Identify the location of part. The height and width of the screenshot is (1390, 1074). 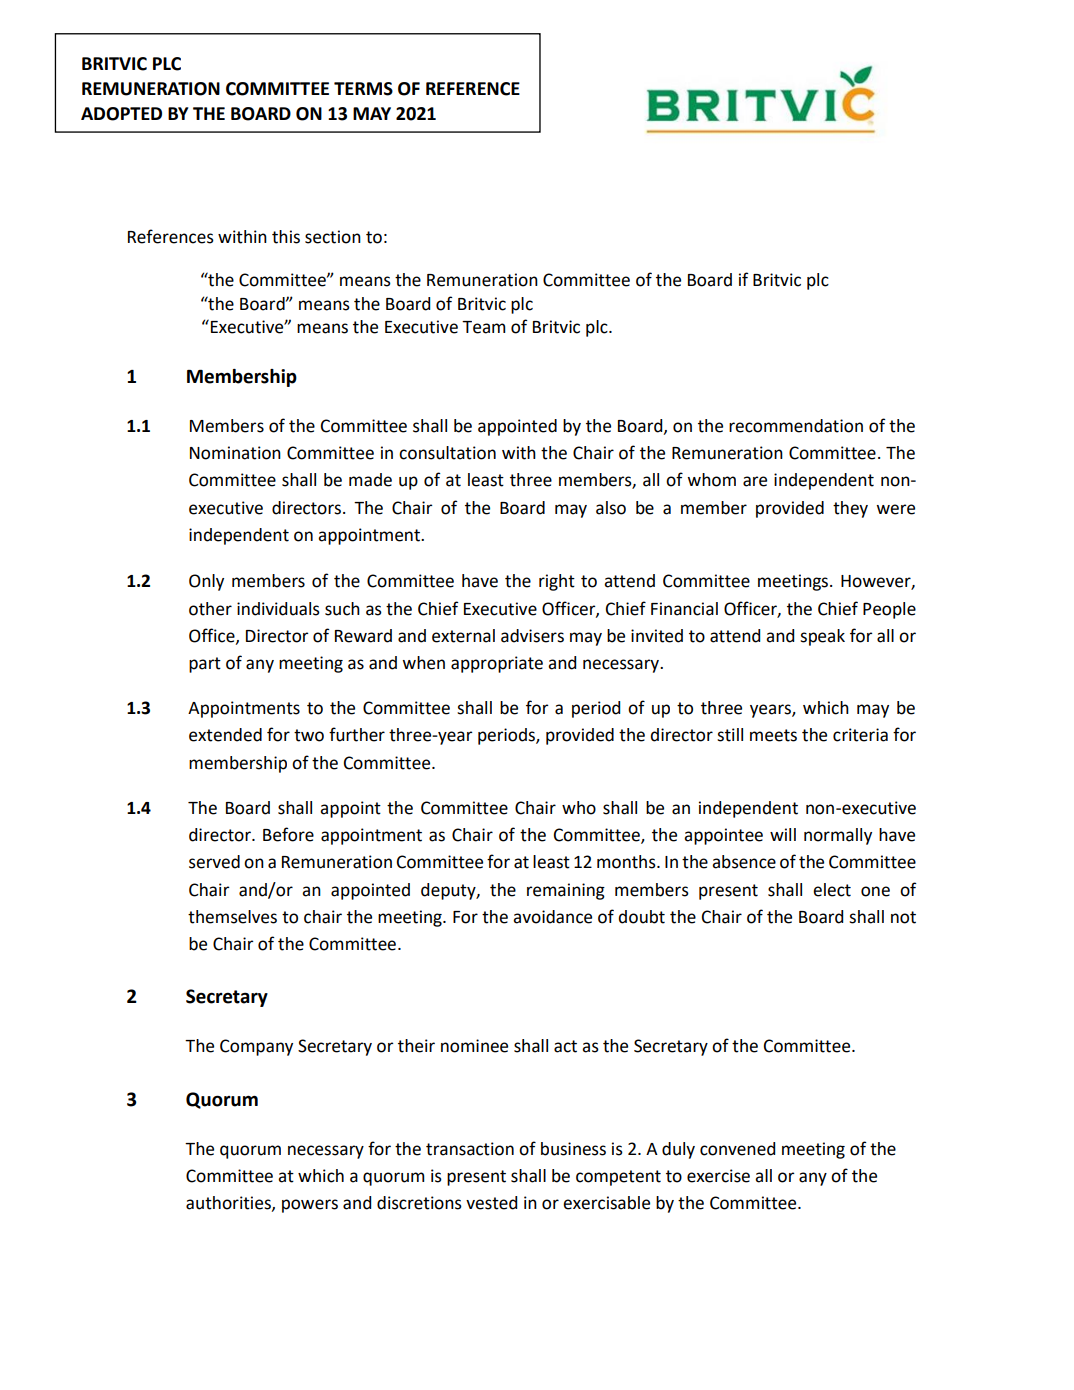
(205, 665).
